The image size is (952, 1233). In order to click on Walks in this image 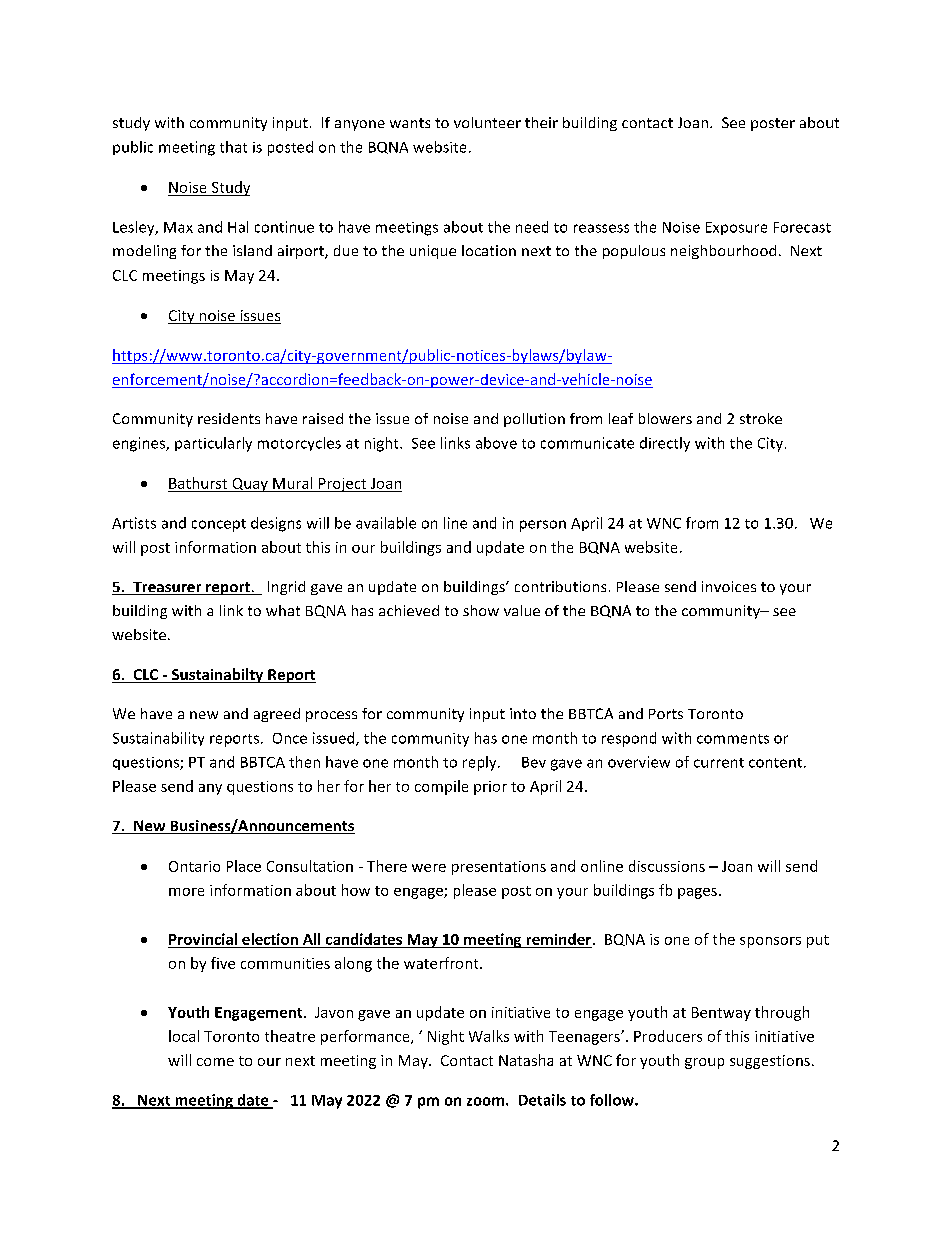, I will do `click(489, 1036)`.
